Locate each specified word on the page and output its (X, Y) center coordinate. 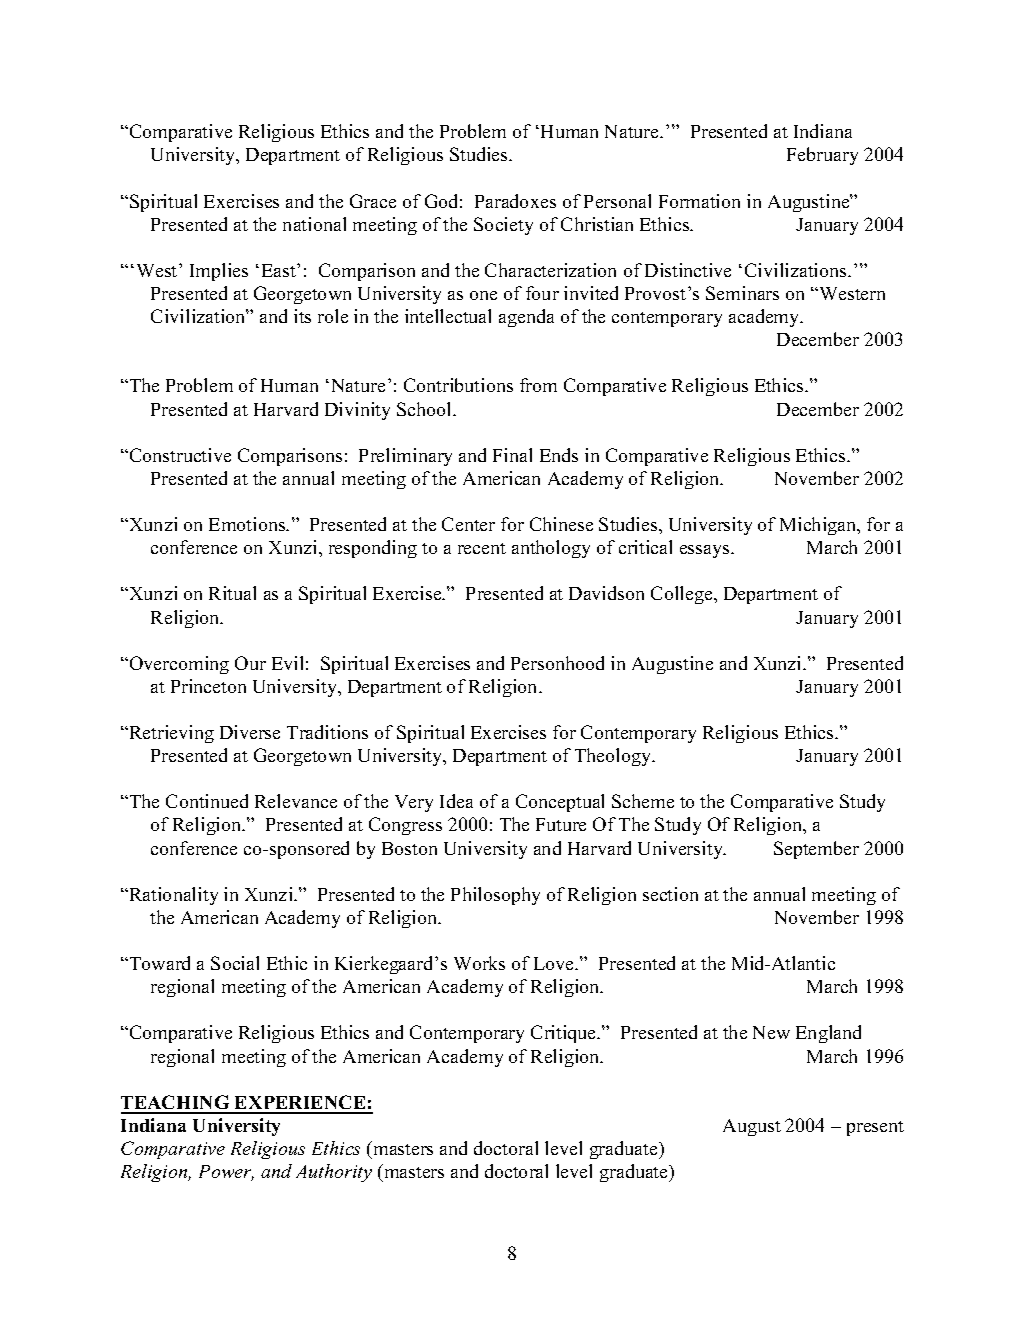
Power (226, 1173)
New (771, 1032)
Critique (565, 1034)
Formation (699, 201)
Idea (456, 801)
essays (706, 551)
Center (468, 524)
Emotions (248, 524)
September (816, 850)
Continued (207, 801)
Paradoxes (515, 201)
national (314, 224)
